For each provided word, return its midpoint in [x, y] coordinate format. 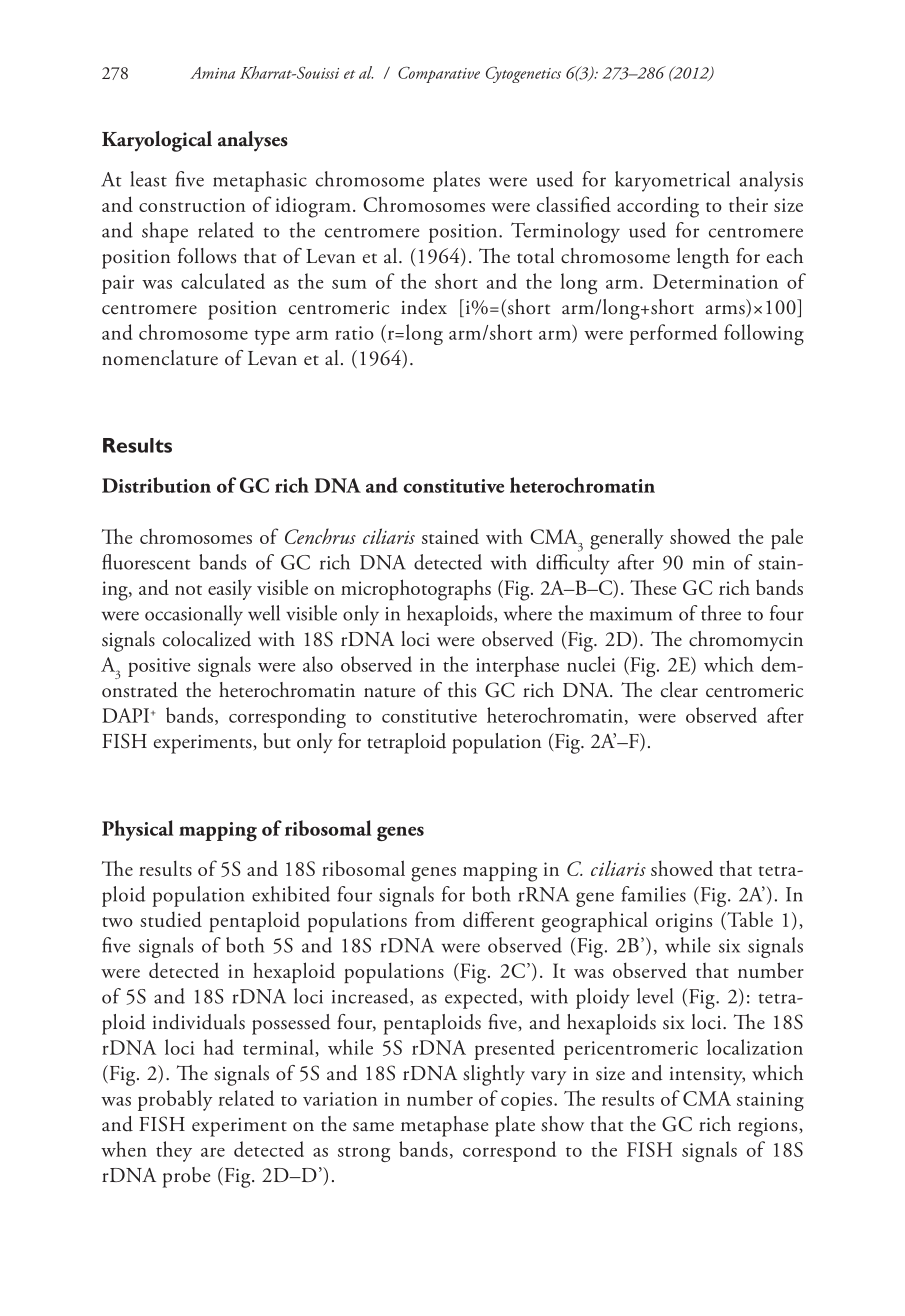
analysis [771, 181]
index [424, 307]
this [462, 690]
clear [679, 690]
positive [159, 667]
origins [684, 923]
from [435, 919]
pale [787, 538]
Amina [212, 73]
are [213, 1152]
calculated [223, 281]
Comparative [439, 74]
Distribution [156, 485]
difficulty [573, 564]
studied [171, 919]
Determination [715, 281]
